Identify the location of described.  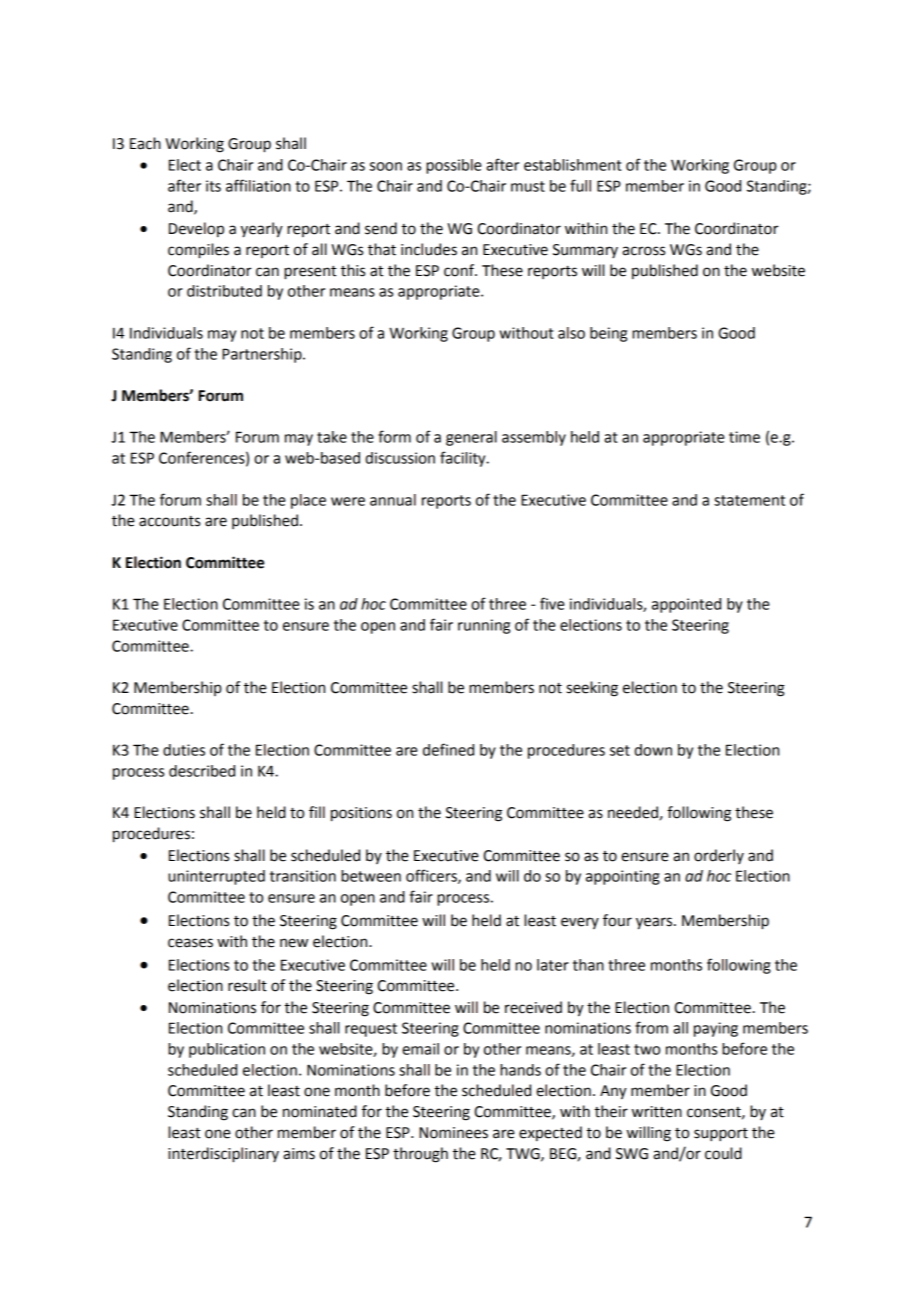
(202, 771).
